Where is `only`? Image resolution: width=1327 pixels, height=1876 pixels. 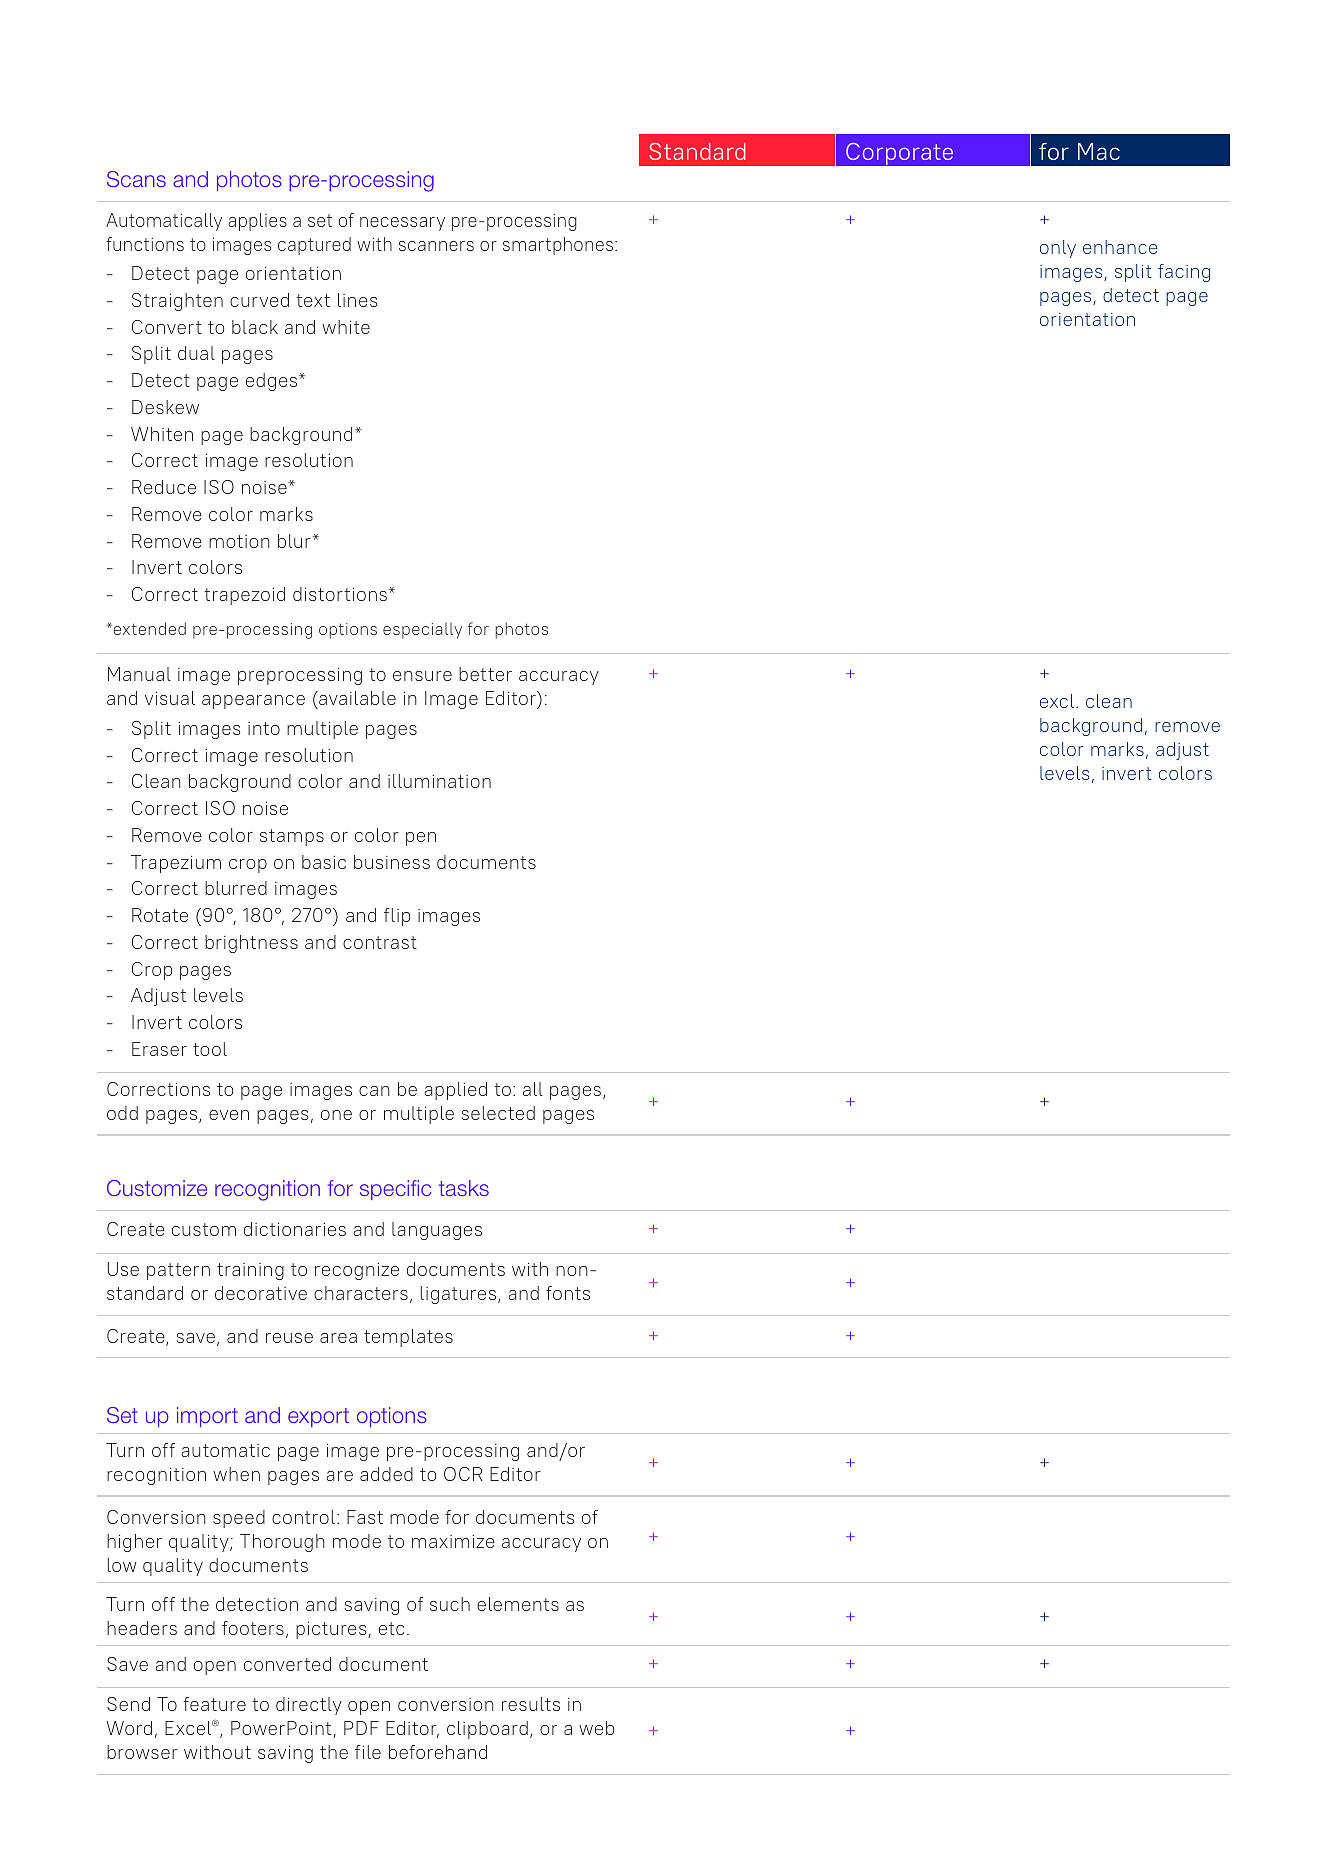 only is located at coordinates (1058, 249).
